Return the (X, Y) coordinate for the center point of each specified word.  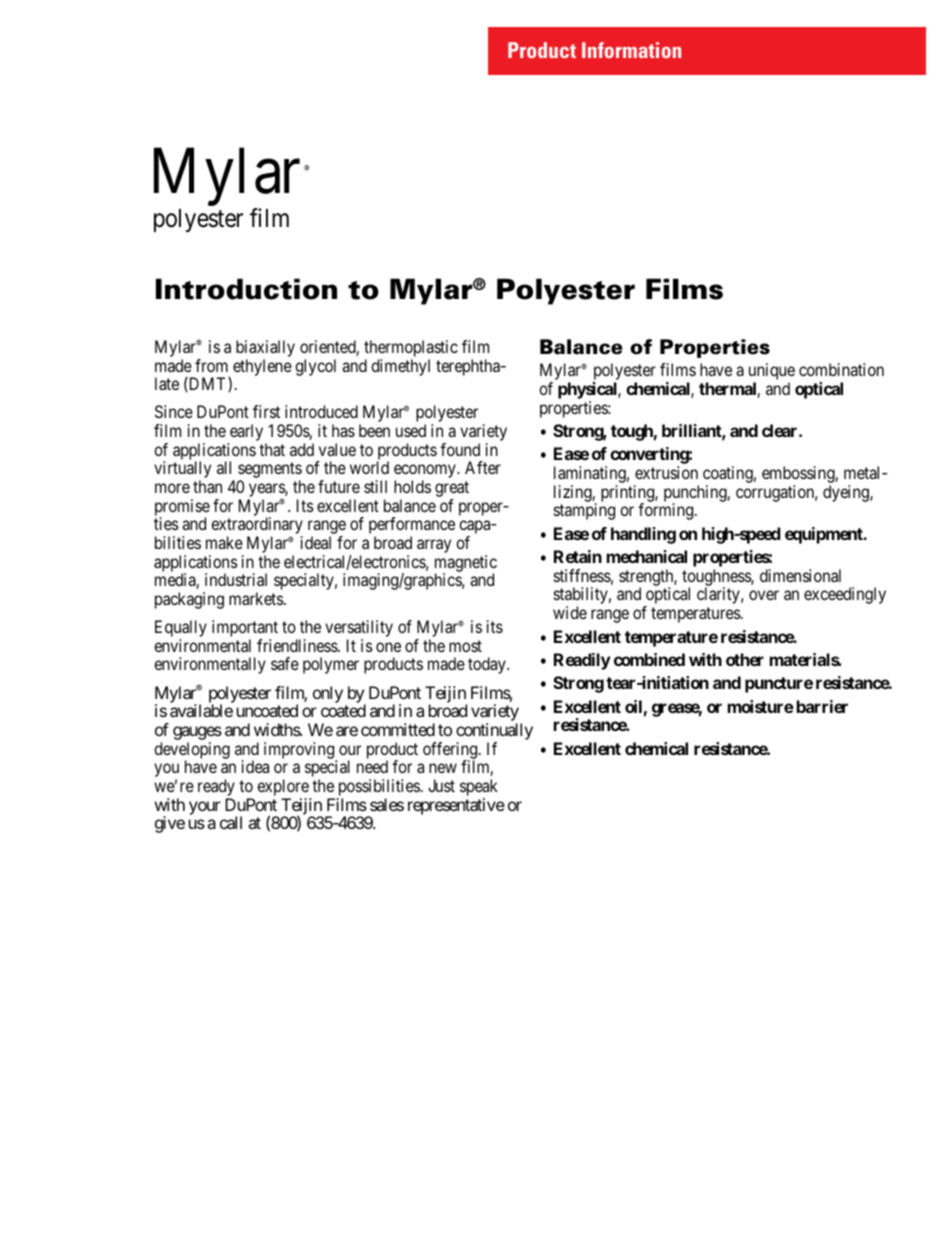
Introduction (246, 289)
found (460, 449)
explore (284, 789)
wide (570, 612)
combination (841, 369)
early (247, 434)
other (745, 659)
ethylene (262, 367)
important (245, 630)
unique (772, 373)
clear (781, 430)
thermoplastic (411, 350)
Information (631, 50)
